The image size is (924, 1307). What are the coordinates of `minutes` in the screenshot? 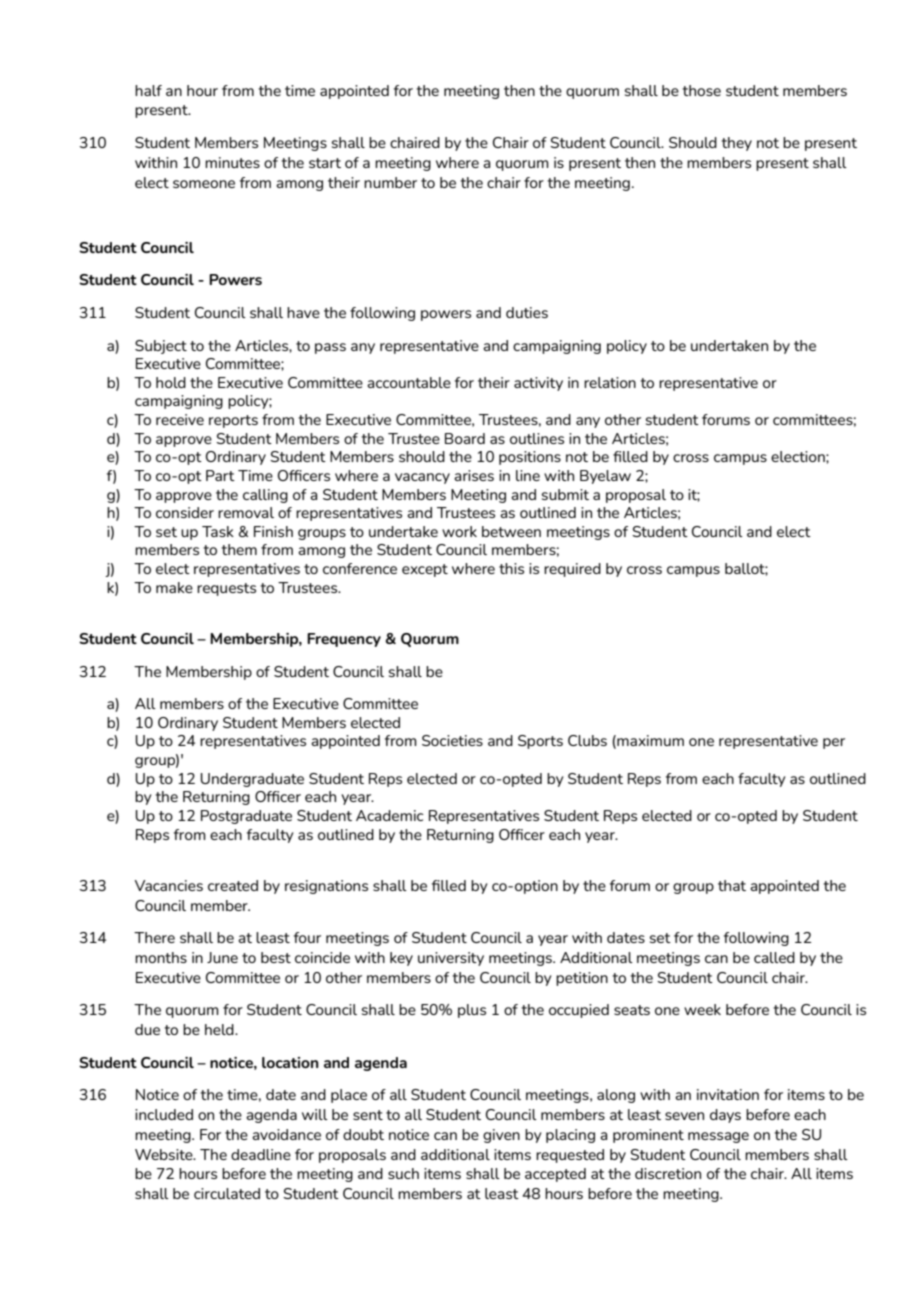 It's located at (232, 162).
